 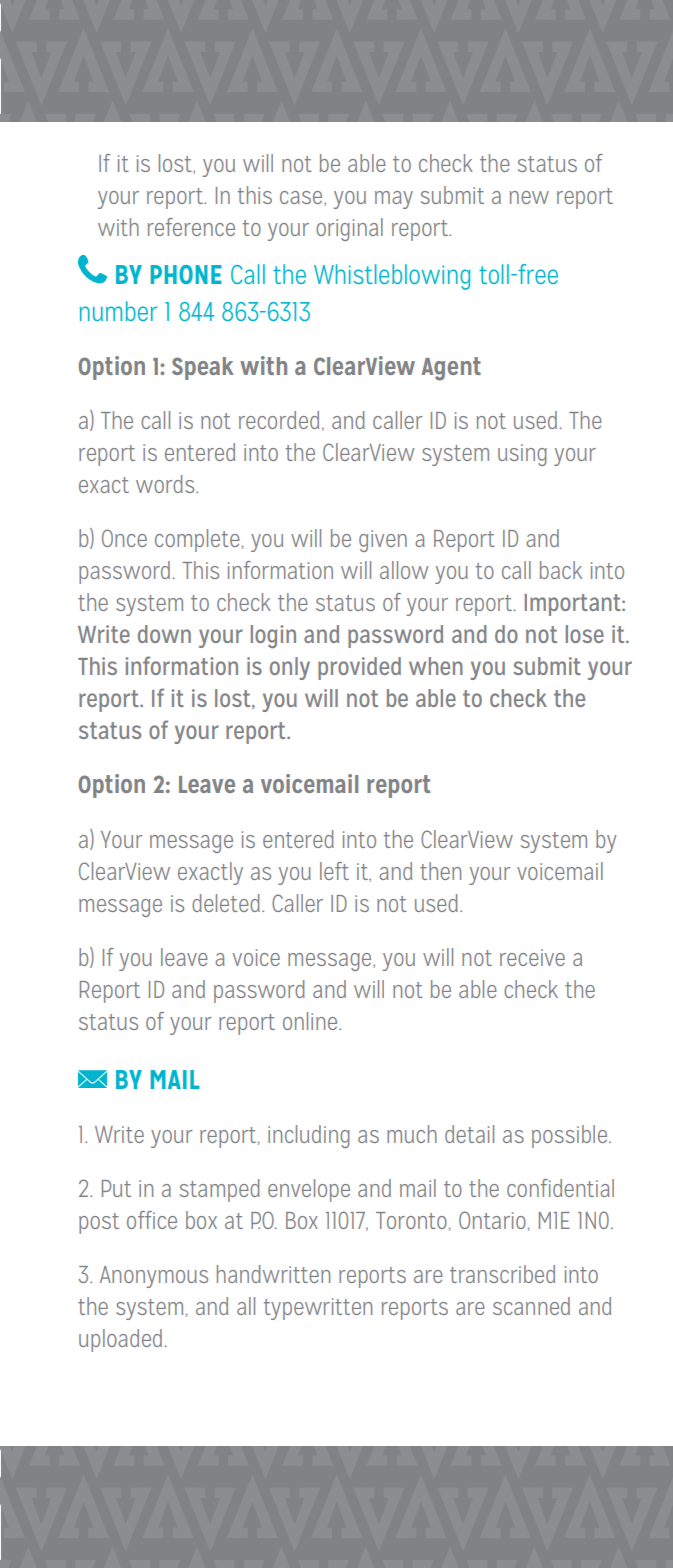 What do you see at coordinates (349, 229) in the screenshot?
I see `original` at bounding box center [349, 229].
